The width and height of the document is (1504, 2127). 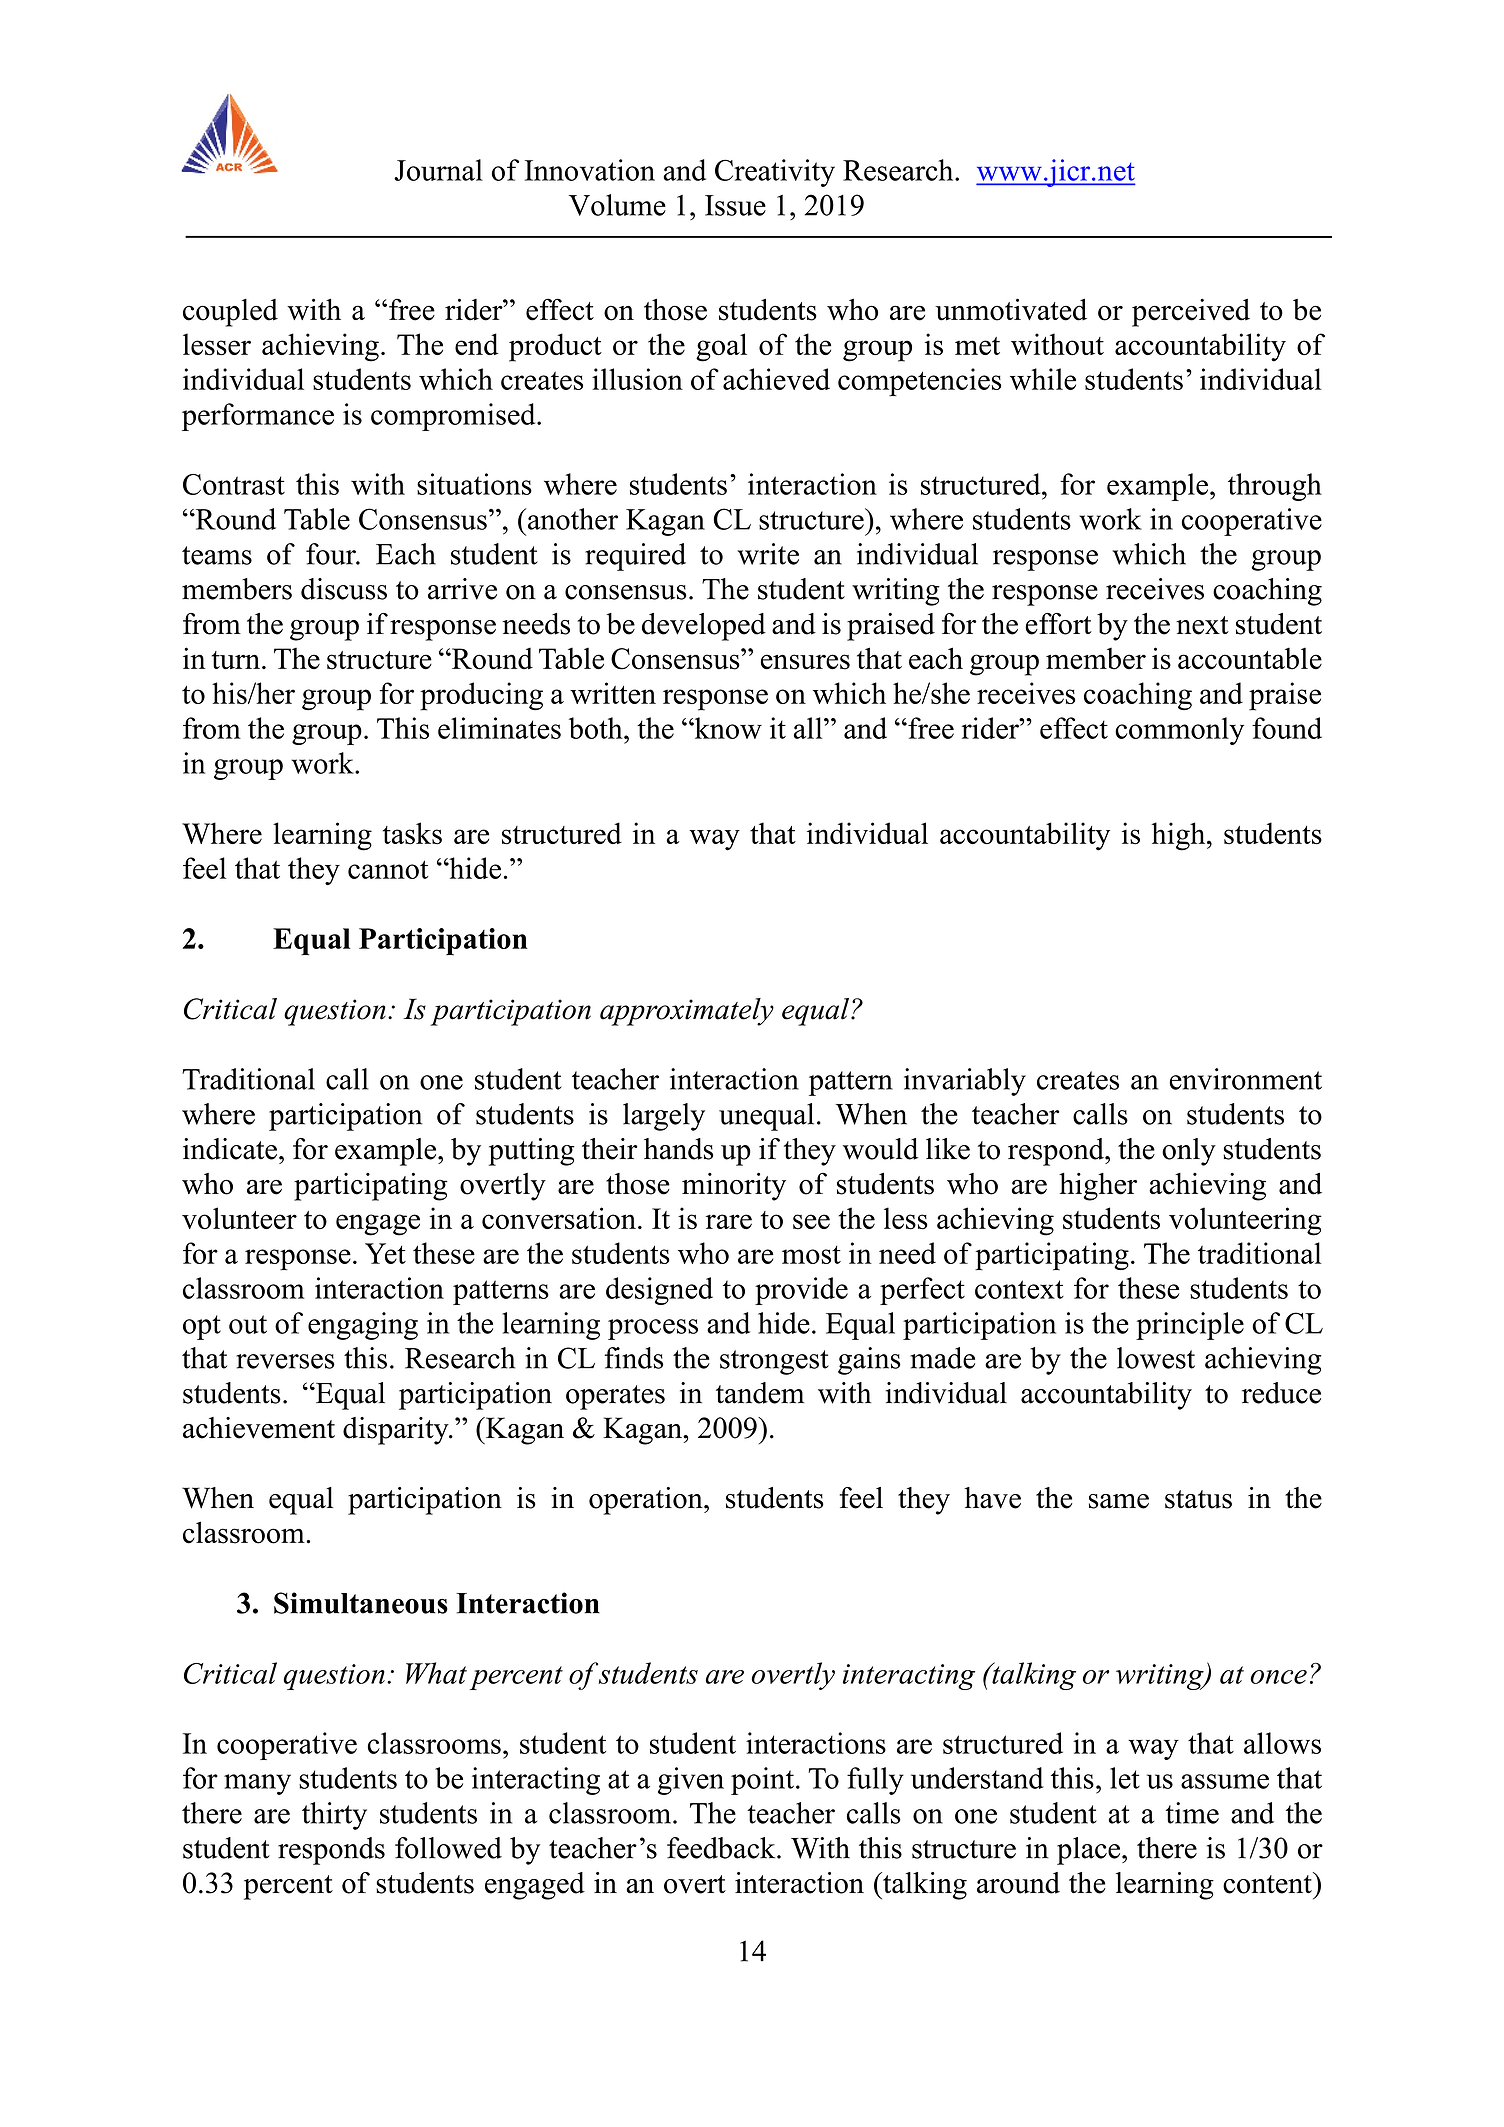 I want to click on feedback, so click(x=722, y=1848).
